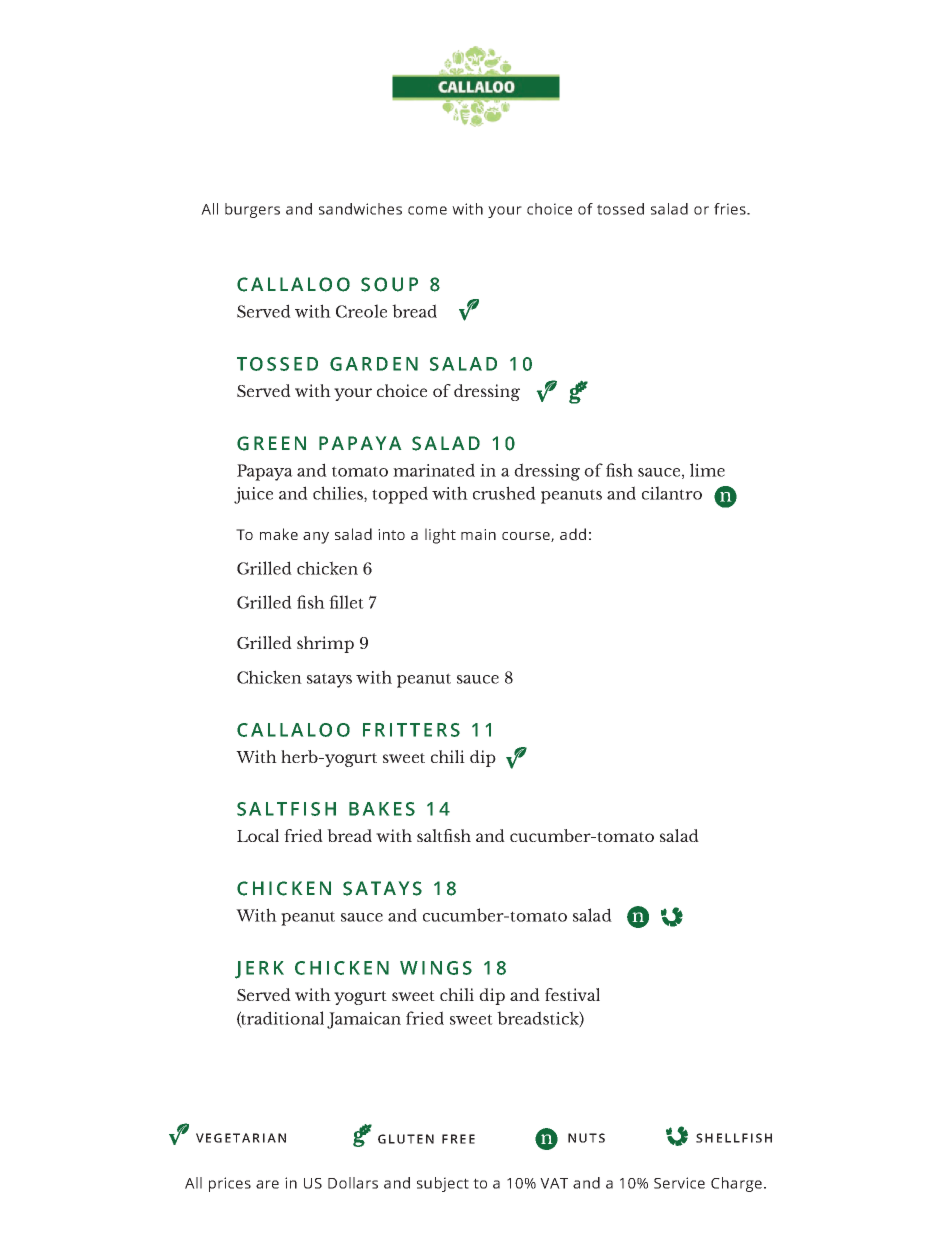  Describe the element at coordinates (672, 493) in the screenshot. I see `cilantro` at that location.
